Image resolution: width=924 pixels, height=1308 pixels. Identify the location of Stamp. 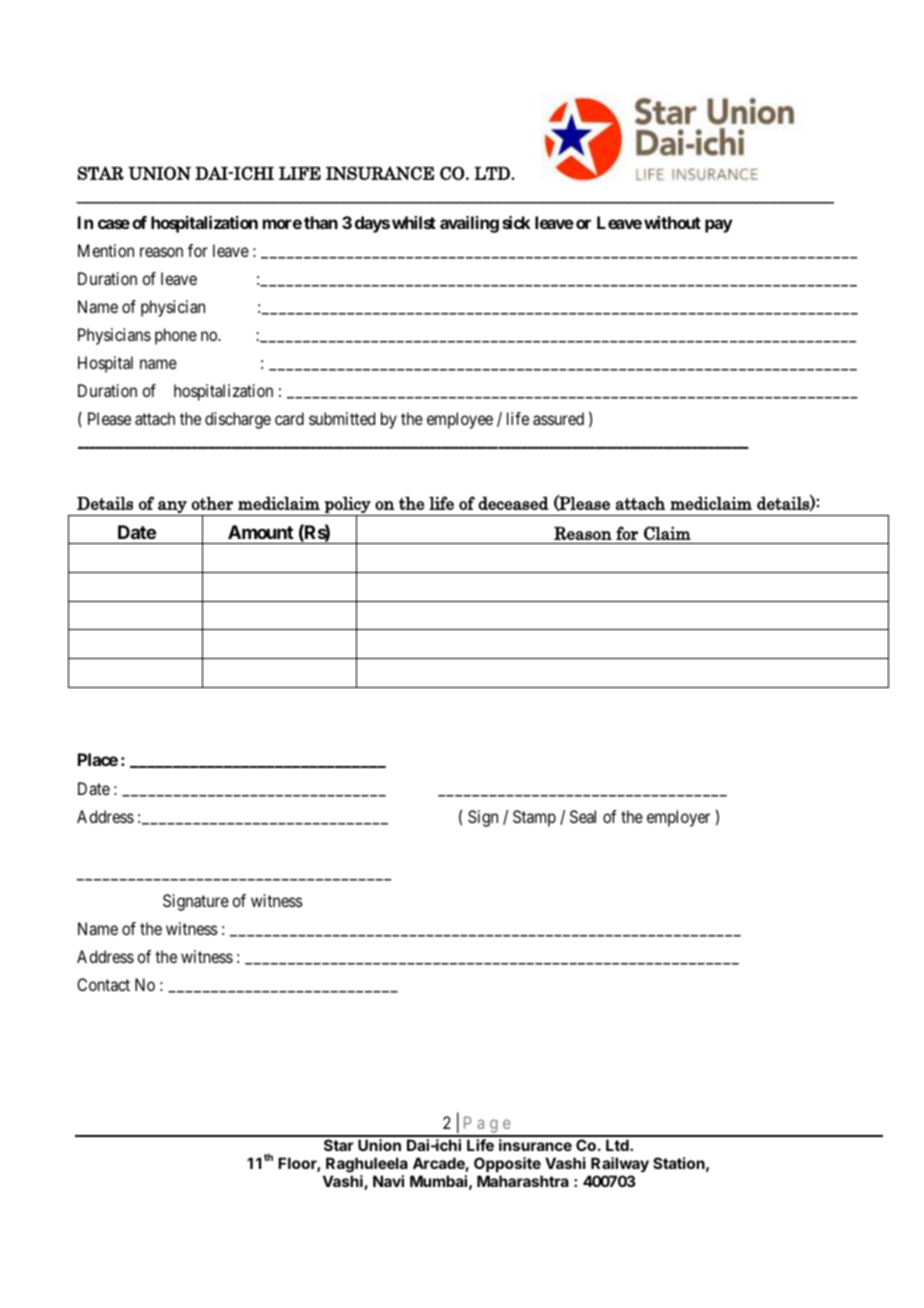
(534, 818).
